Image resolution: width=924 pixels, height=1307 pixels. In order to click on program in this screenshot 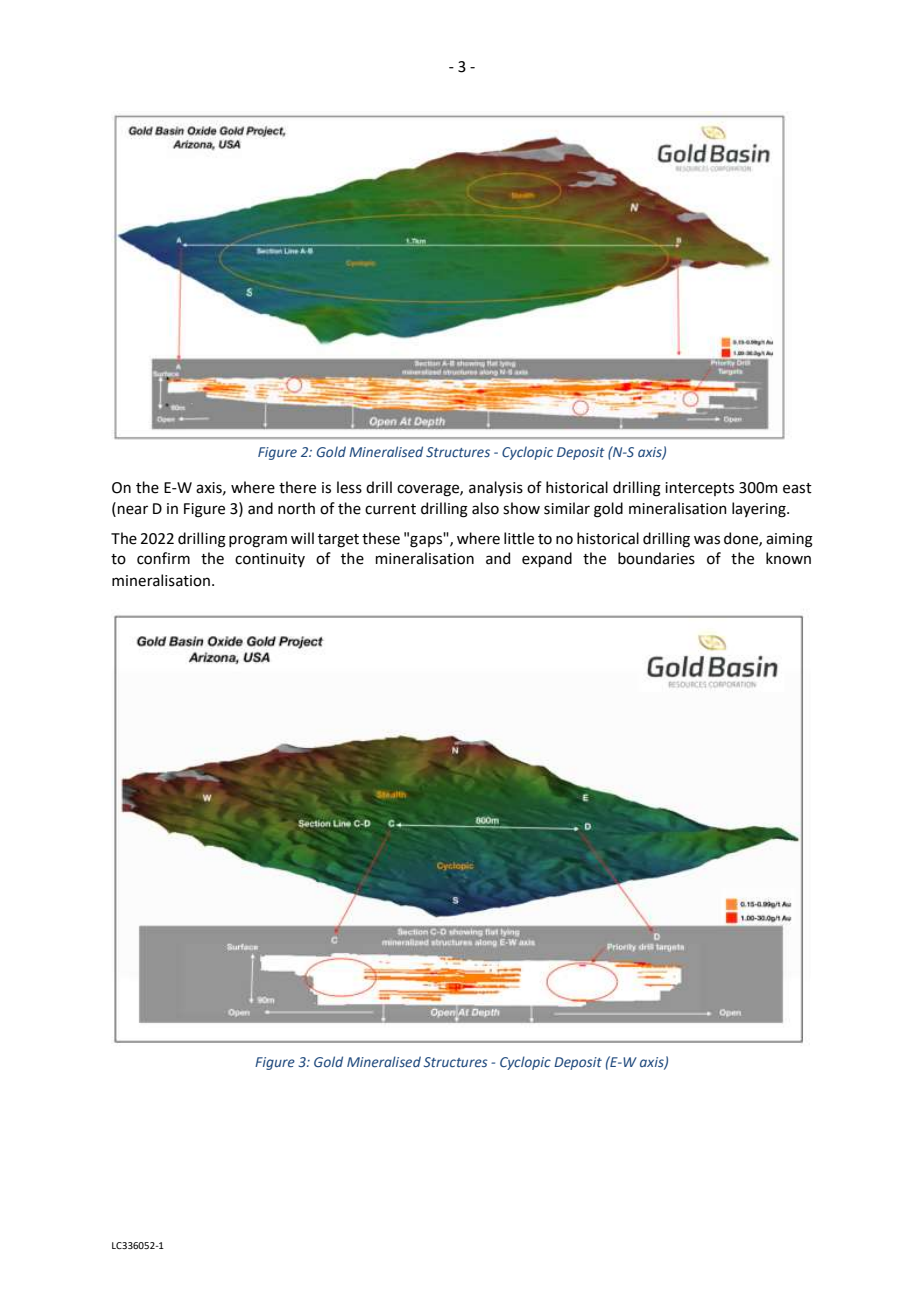, I will do `click(258, 541)`.
